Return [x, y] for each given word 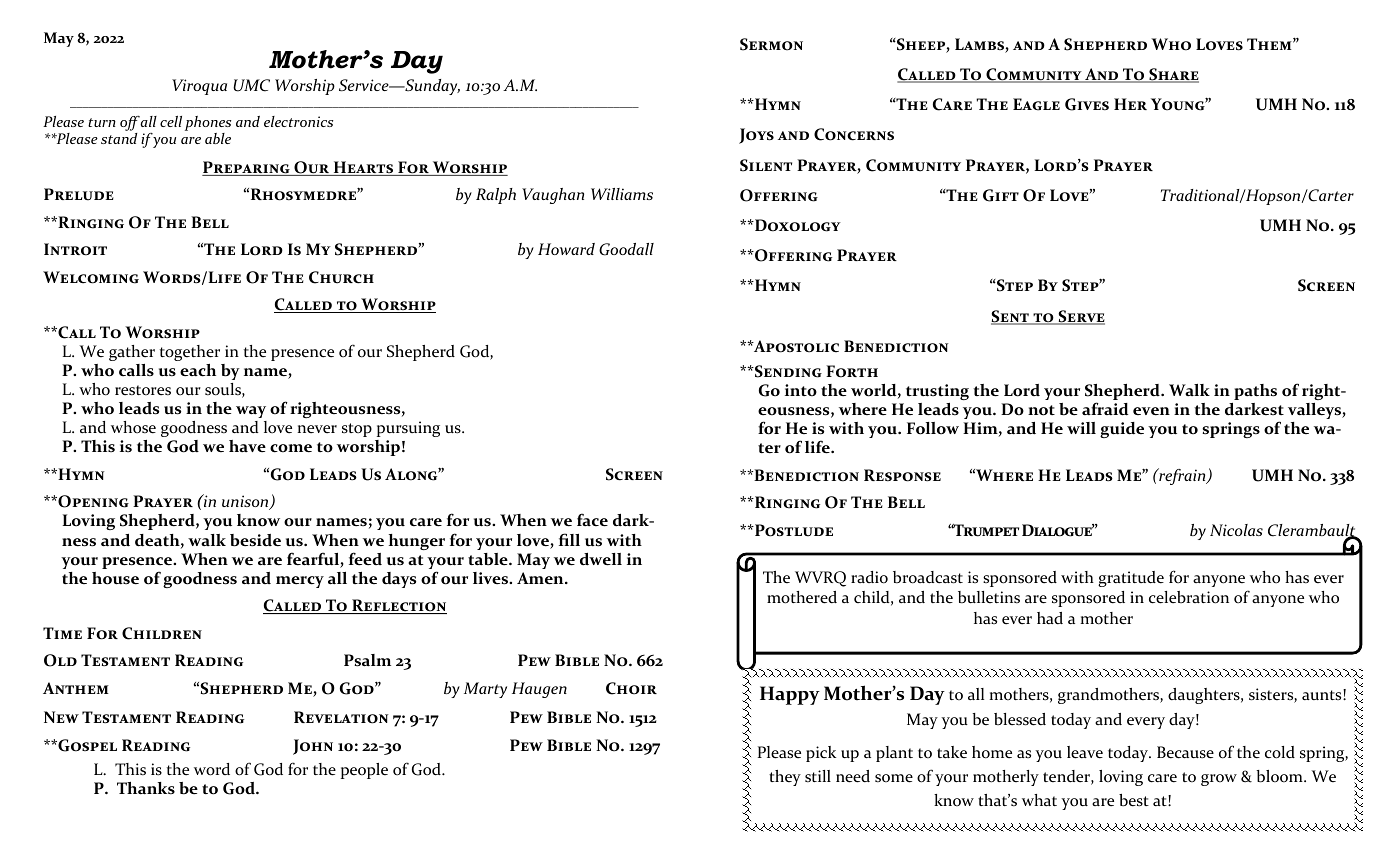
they [785, 778]
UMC [251, 85]
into [801, 390]
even [1151, 411]
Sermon [771, 44]
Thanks [146, 788]
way [251, 412]
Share [1173, 75]
